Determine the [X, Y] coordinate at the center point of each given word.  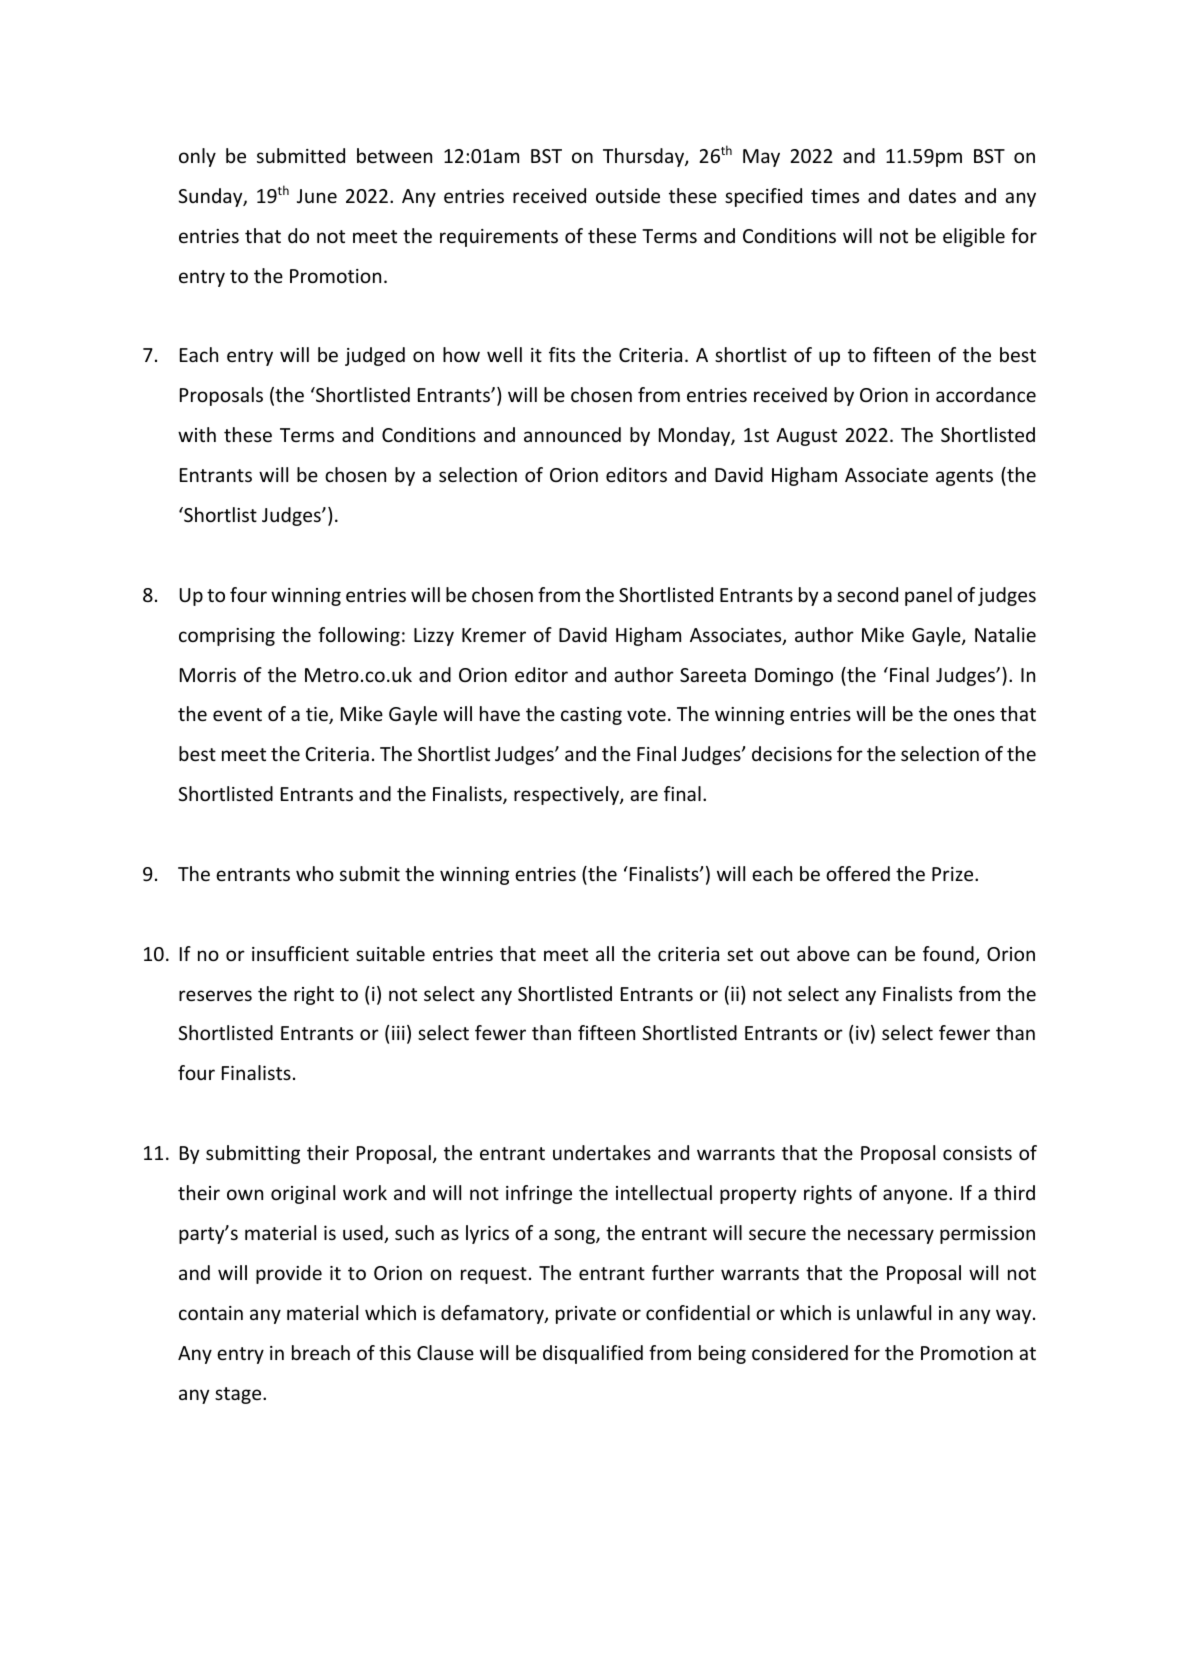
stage [239, 1395]
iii [398, 1033]
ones [974, 715]
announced [572, 434]
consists [977, 1153]
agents [964, 477]
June [317, 196]
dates [932, 195]
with [197, 434]
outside [628, 195]
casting [591, 716]
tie [318, 715]
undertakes [602, 1152]
